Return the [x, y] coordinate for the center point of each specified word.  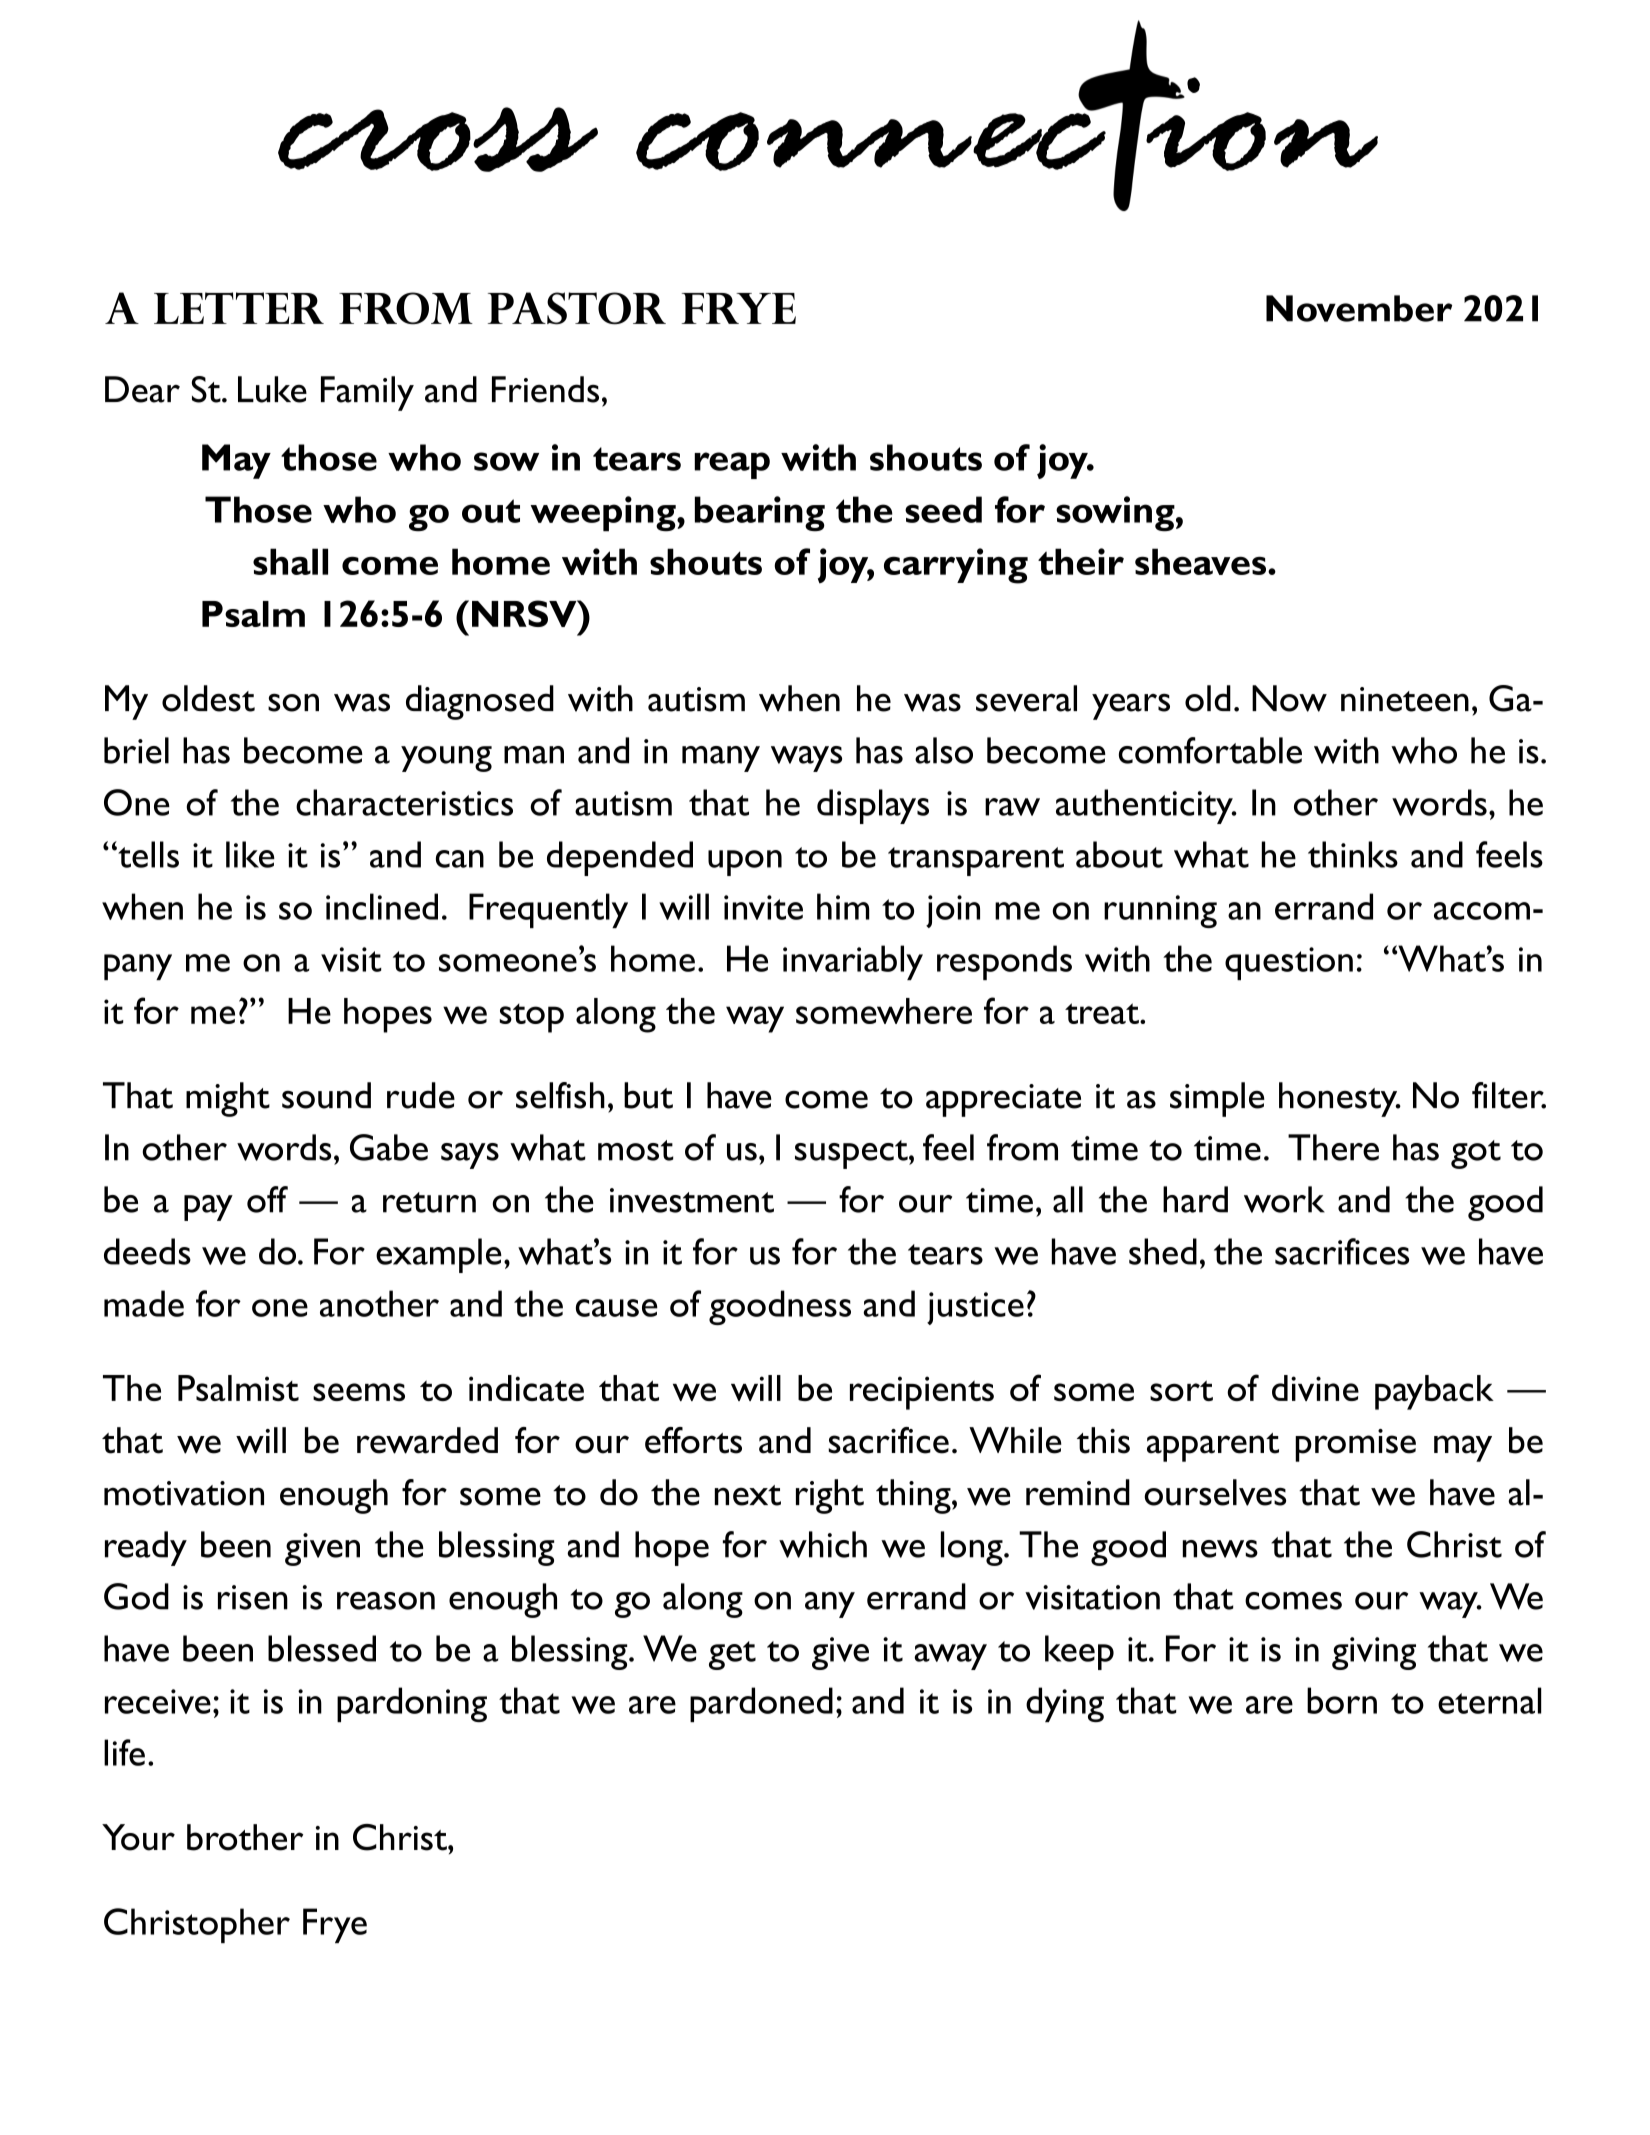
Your [138, 1837]
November [1359, 308]
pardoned [761, 1704]
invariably [853, 962]
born [1342, 1700]
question [1289, 963]
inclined [382, 906]
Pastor [577, 308]
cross [438, 139]
